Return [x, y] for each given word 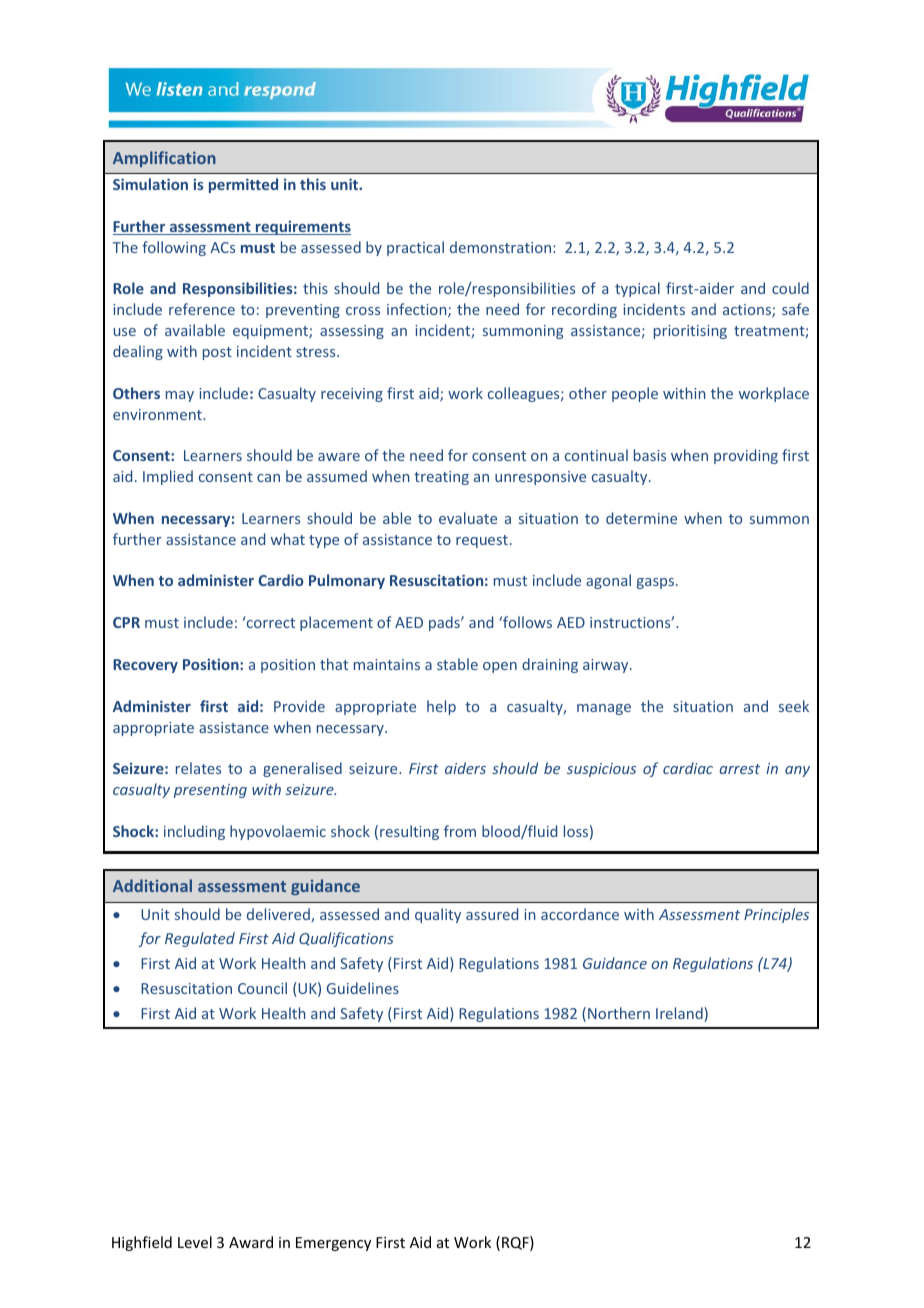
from [460, 831]
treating [441, 478]
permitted [243, 185]
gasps [657, 583]
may [180, 396]
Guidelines [363, 988]
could [790, 288]
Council [262, 988]
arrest [739, 769]
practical [415, 248]
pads [445, 623]
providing [746, 456]
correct [270, 622]
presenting [210, 791]
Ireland [680, 1014]
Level [195, 1242]
